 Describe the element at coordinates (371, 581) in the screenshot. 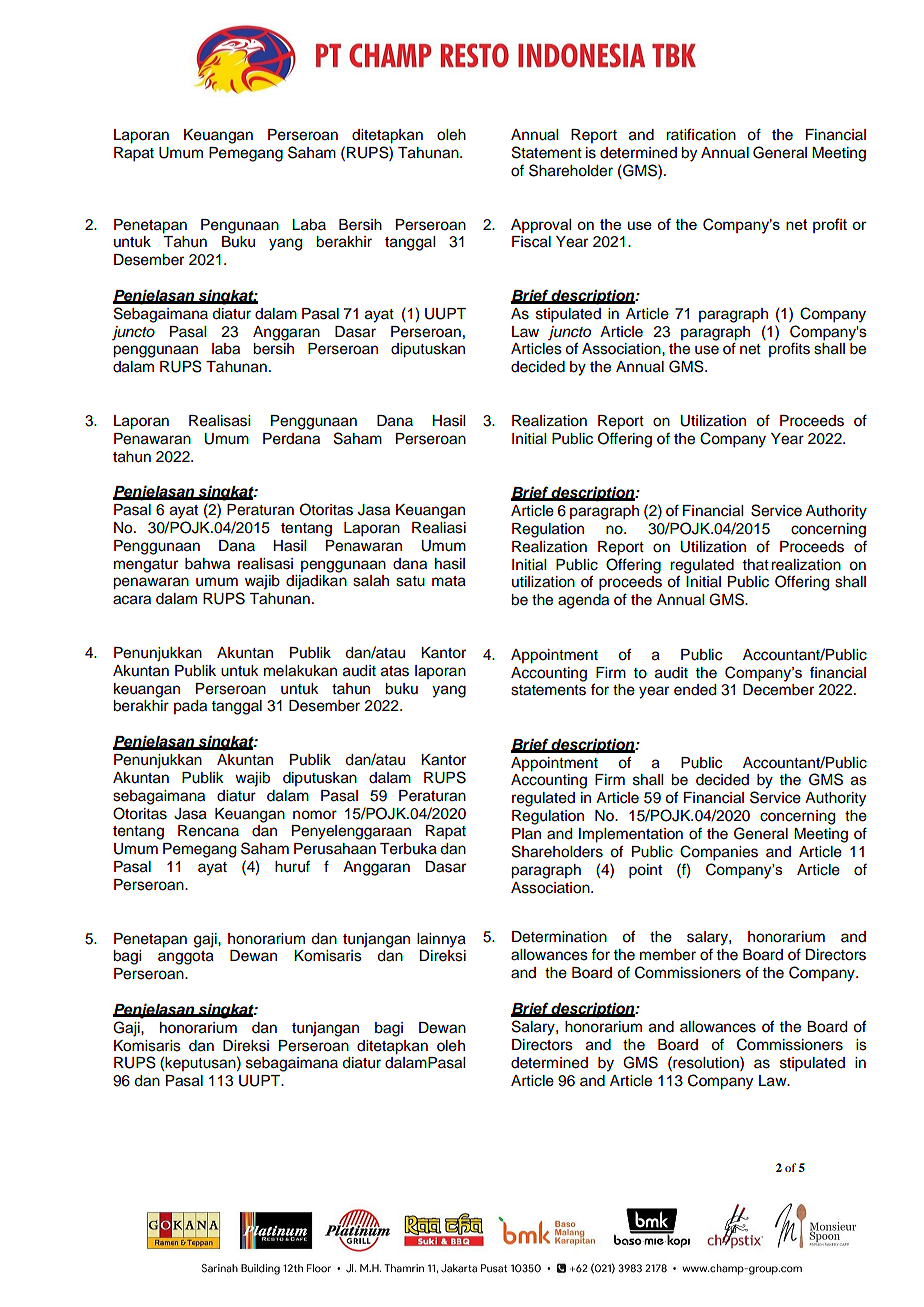

I see `salah` at that location.
